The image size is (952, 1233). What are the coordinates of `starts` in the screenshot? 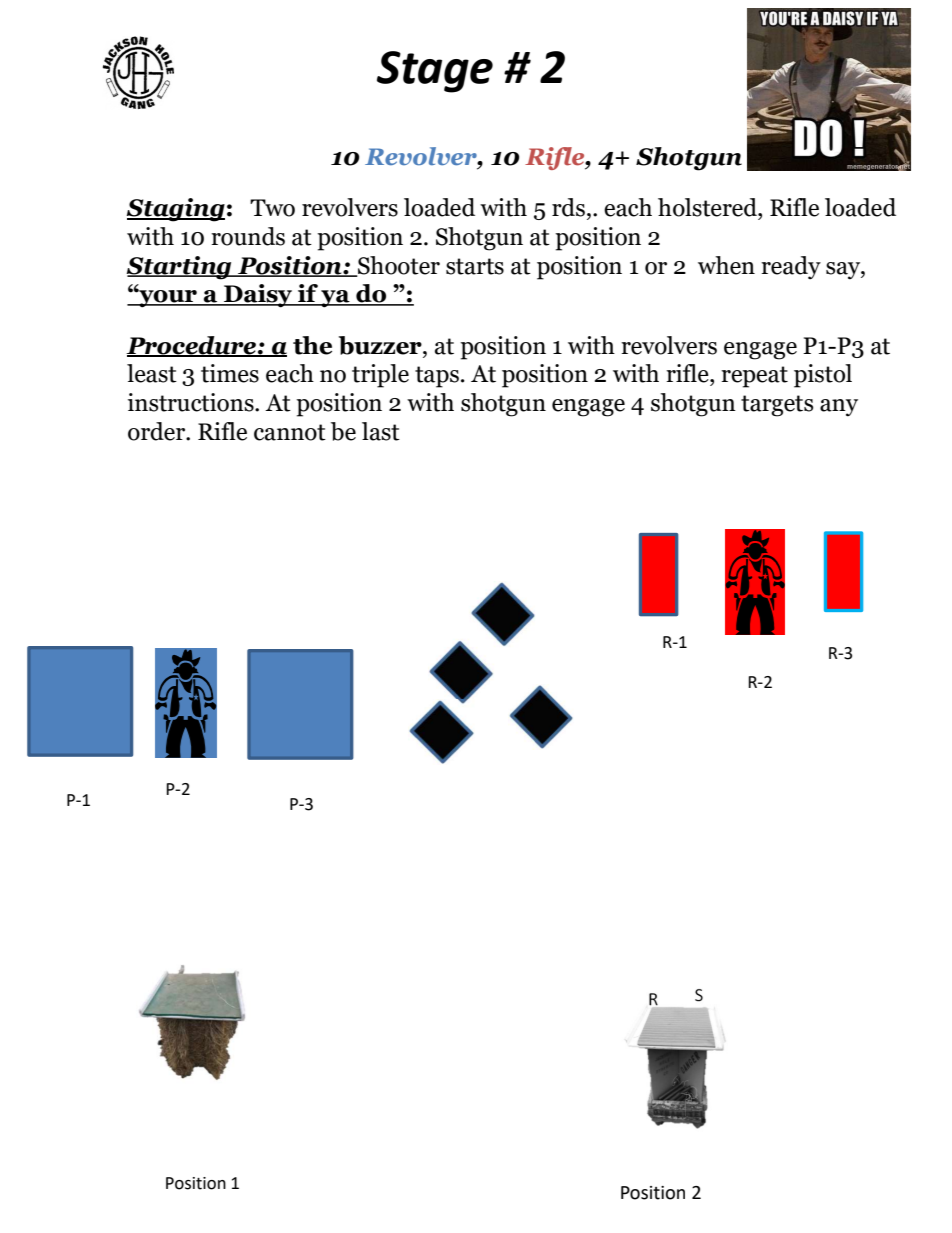 It's located at (475, 266).
